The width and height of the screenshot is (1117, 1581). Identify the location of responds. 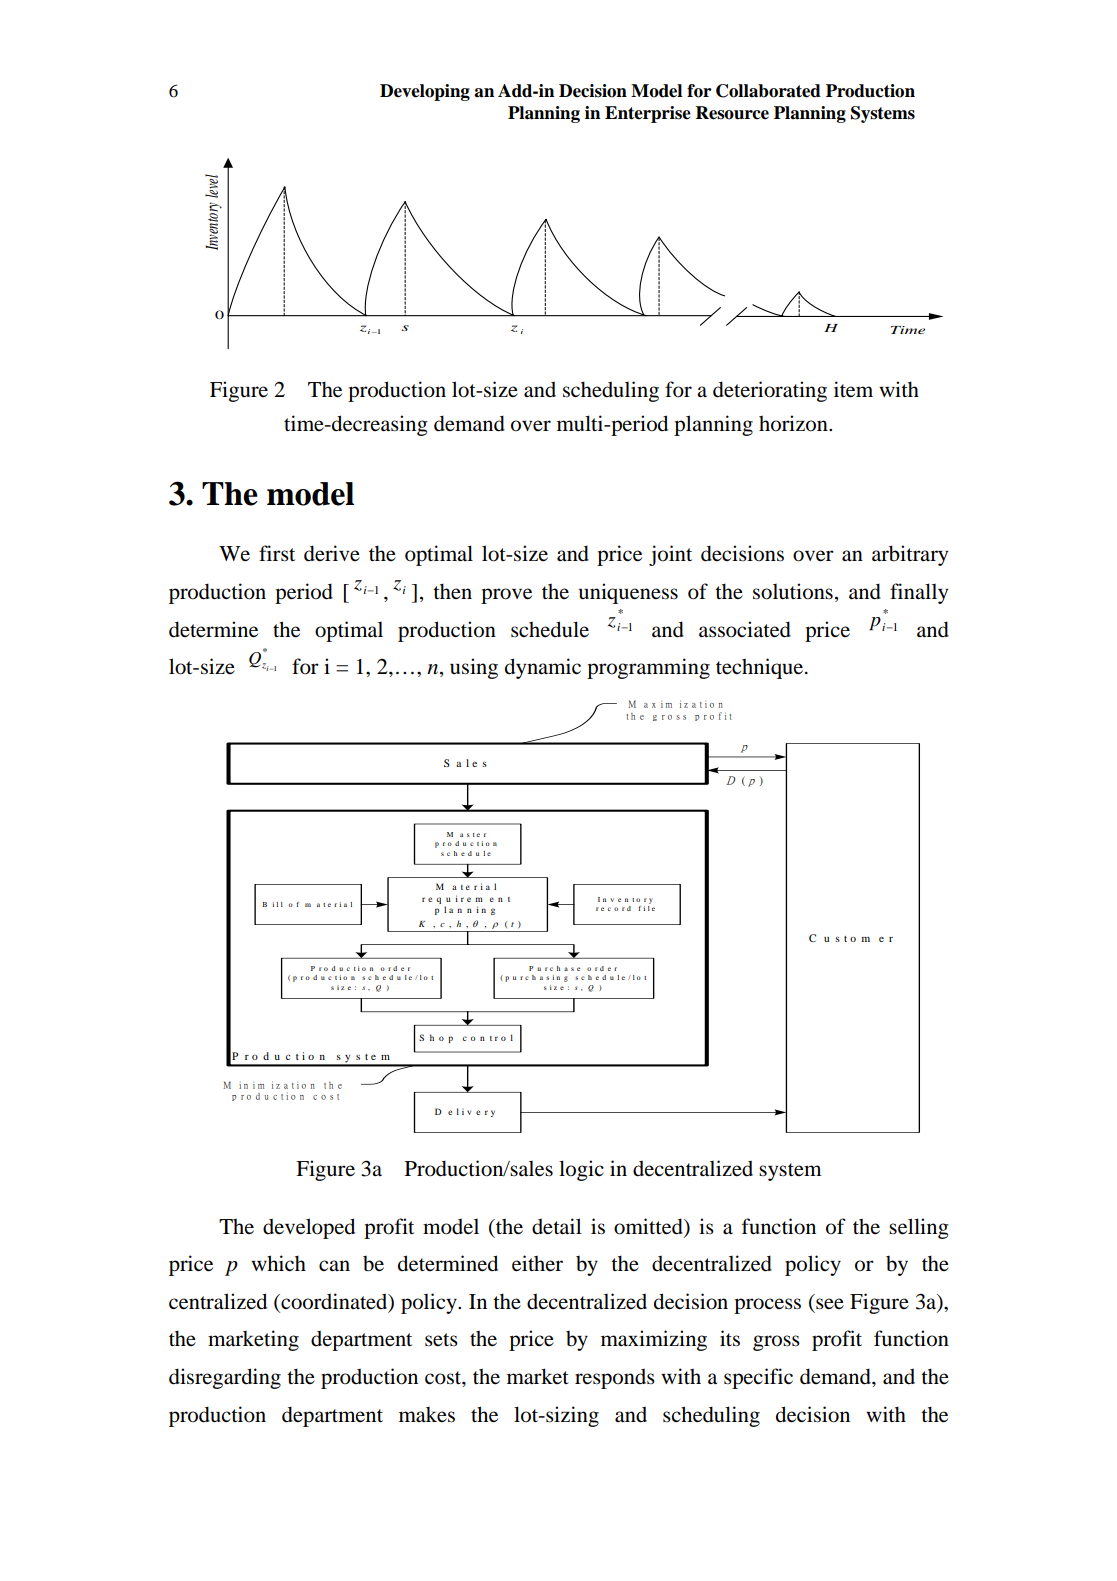
(615, 1378).
